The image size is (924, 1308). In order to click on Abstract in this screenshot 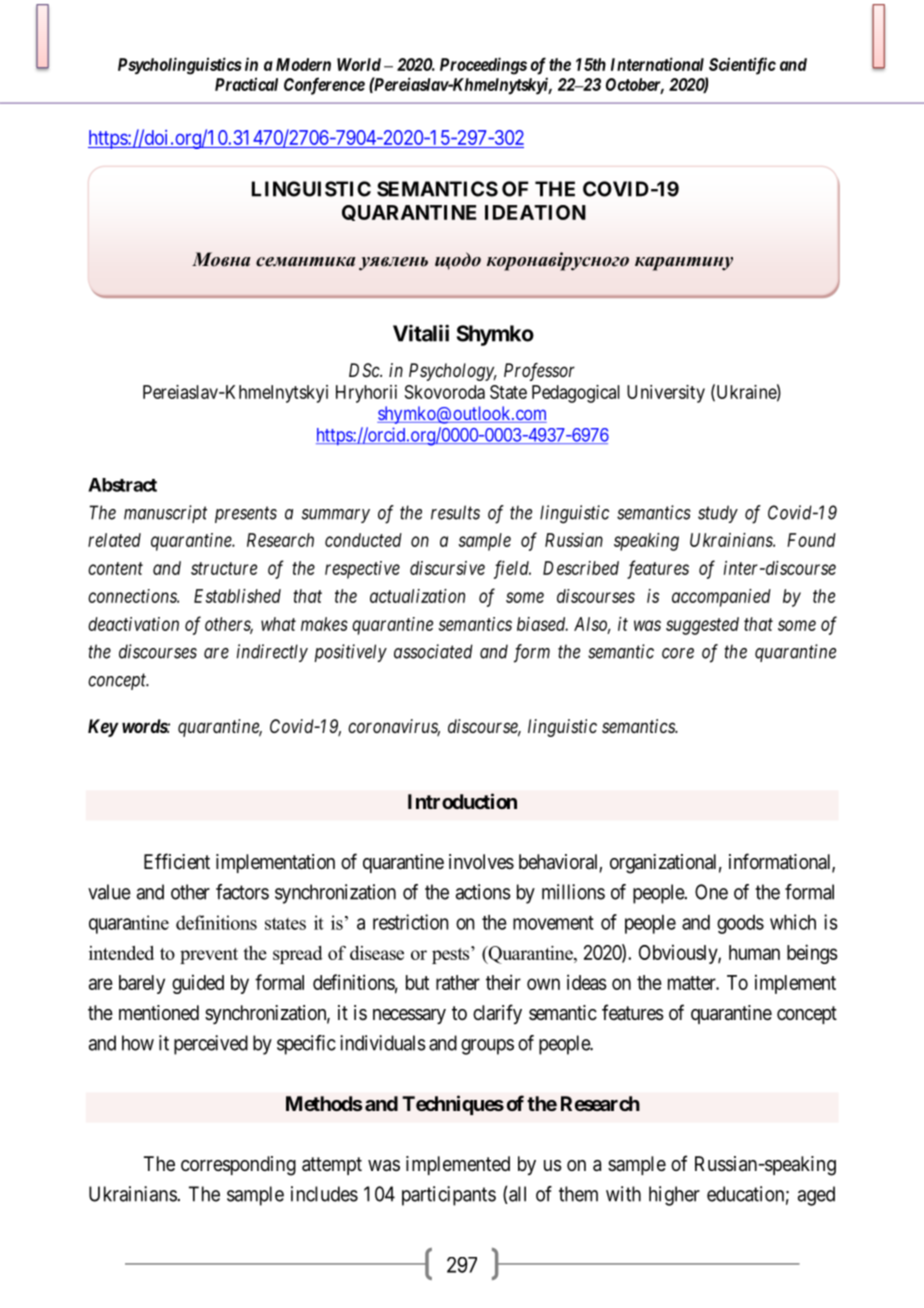, I will do `click(122, 485)`.
